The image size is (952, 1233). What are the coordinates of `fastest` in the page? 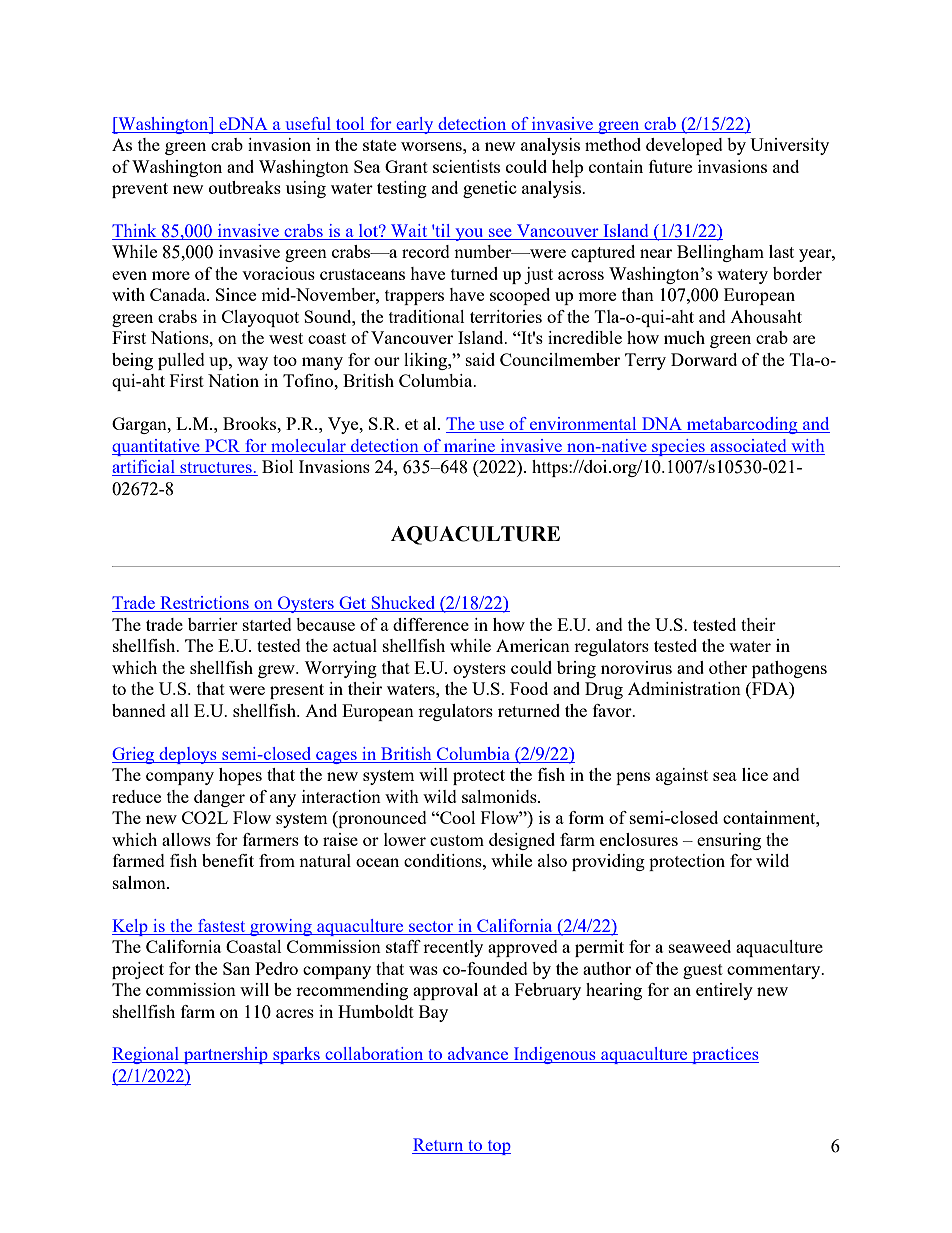 It's located at (221, 925).
